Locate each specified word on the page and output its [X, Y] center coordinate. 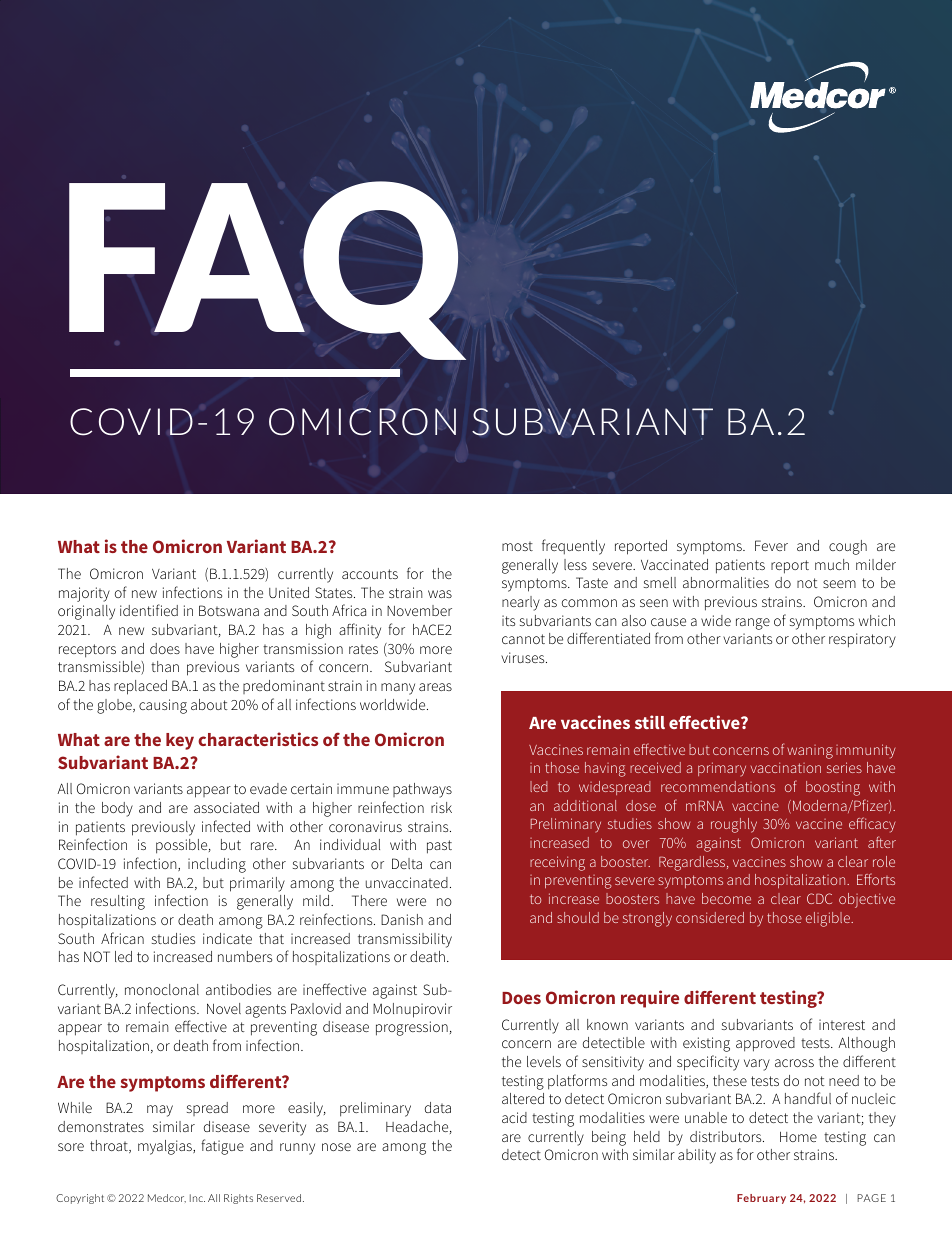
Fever [771, 545]
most [517, 546]
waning [810, 752]
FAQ [267, 270]
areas [435, 687]
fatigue [222, 1147]
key [180, 741]
